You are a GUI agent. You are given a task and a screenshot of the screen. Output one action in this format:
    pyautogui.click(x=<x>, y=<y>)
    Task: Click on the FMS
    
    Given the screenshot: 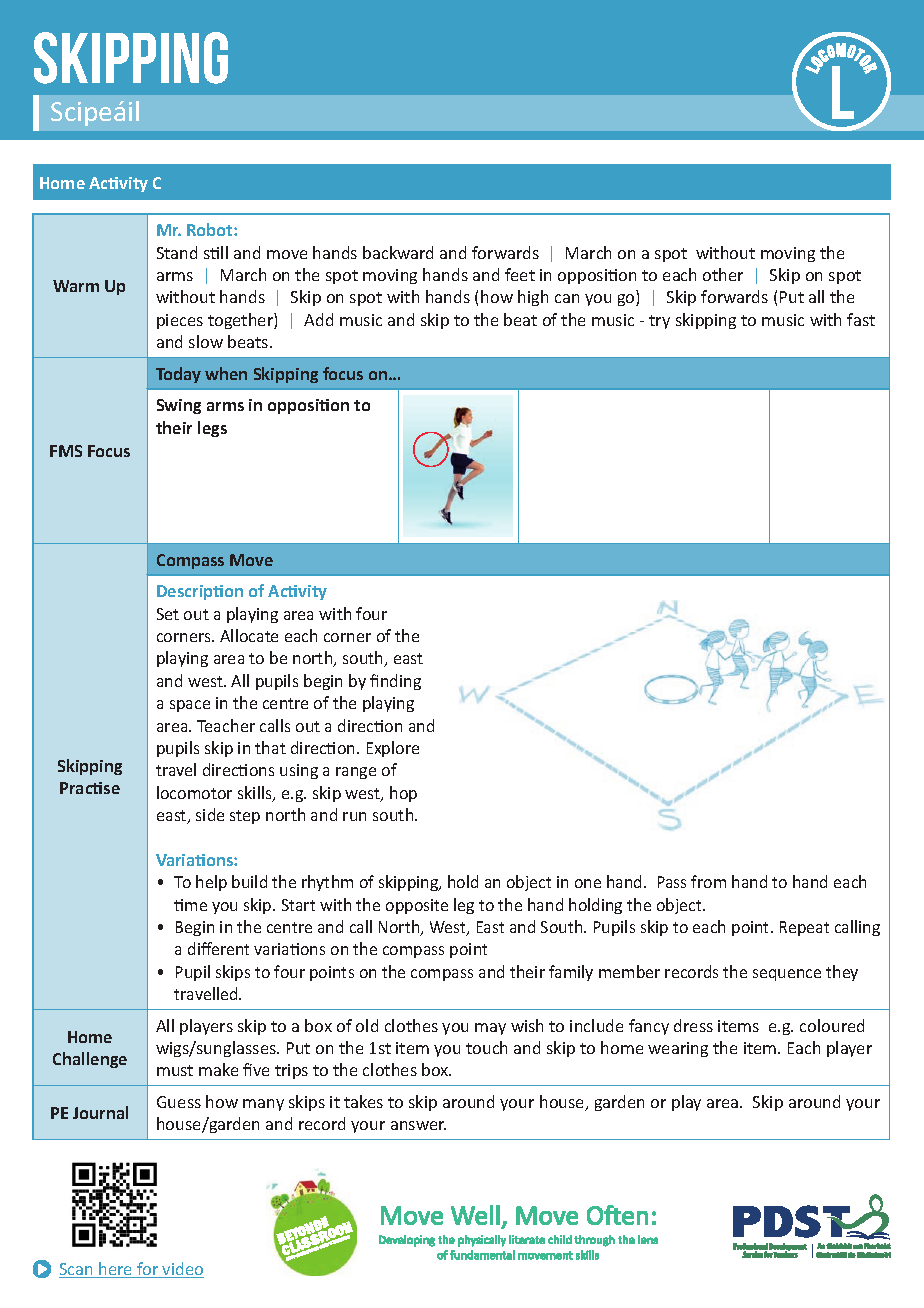 What is the action you would take?
    pyautogui.click(x=66, y=451)
